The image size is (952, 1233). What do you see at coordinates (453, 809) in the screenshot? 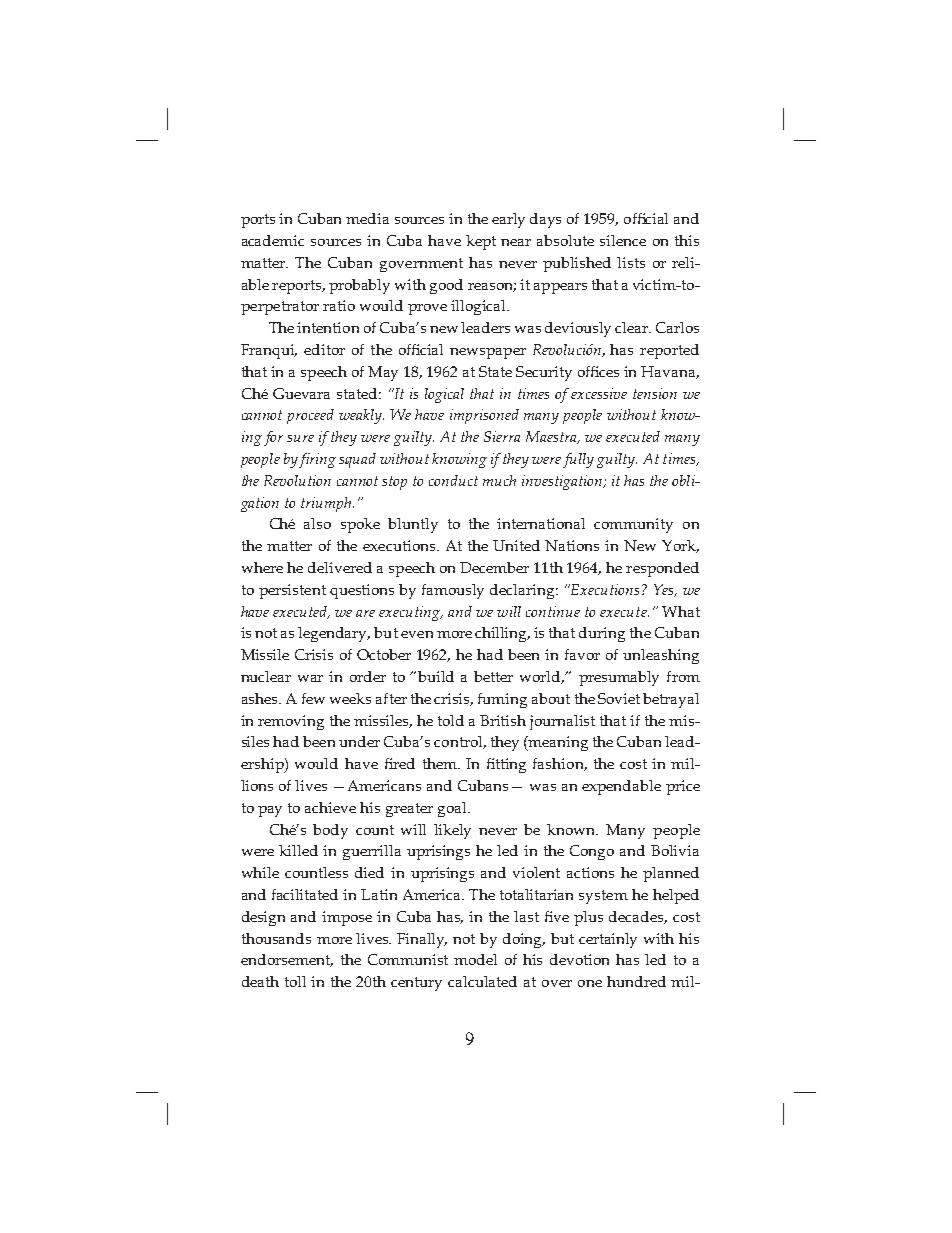
I see `goal` at bounding box center [453, 809].
